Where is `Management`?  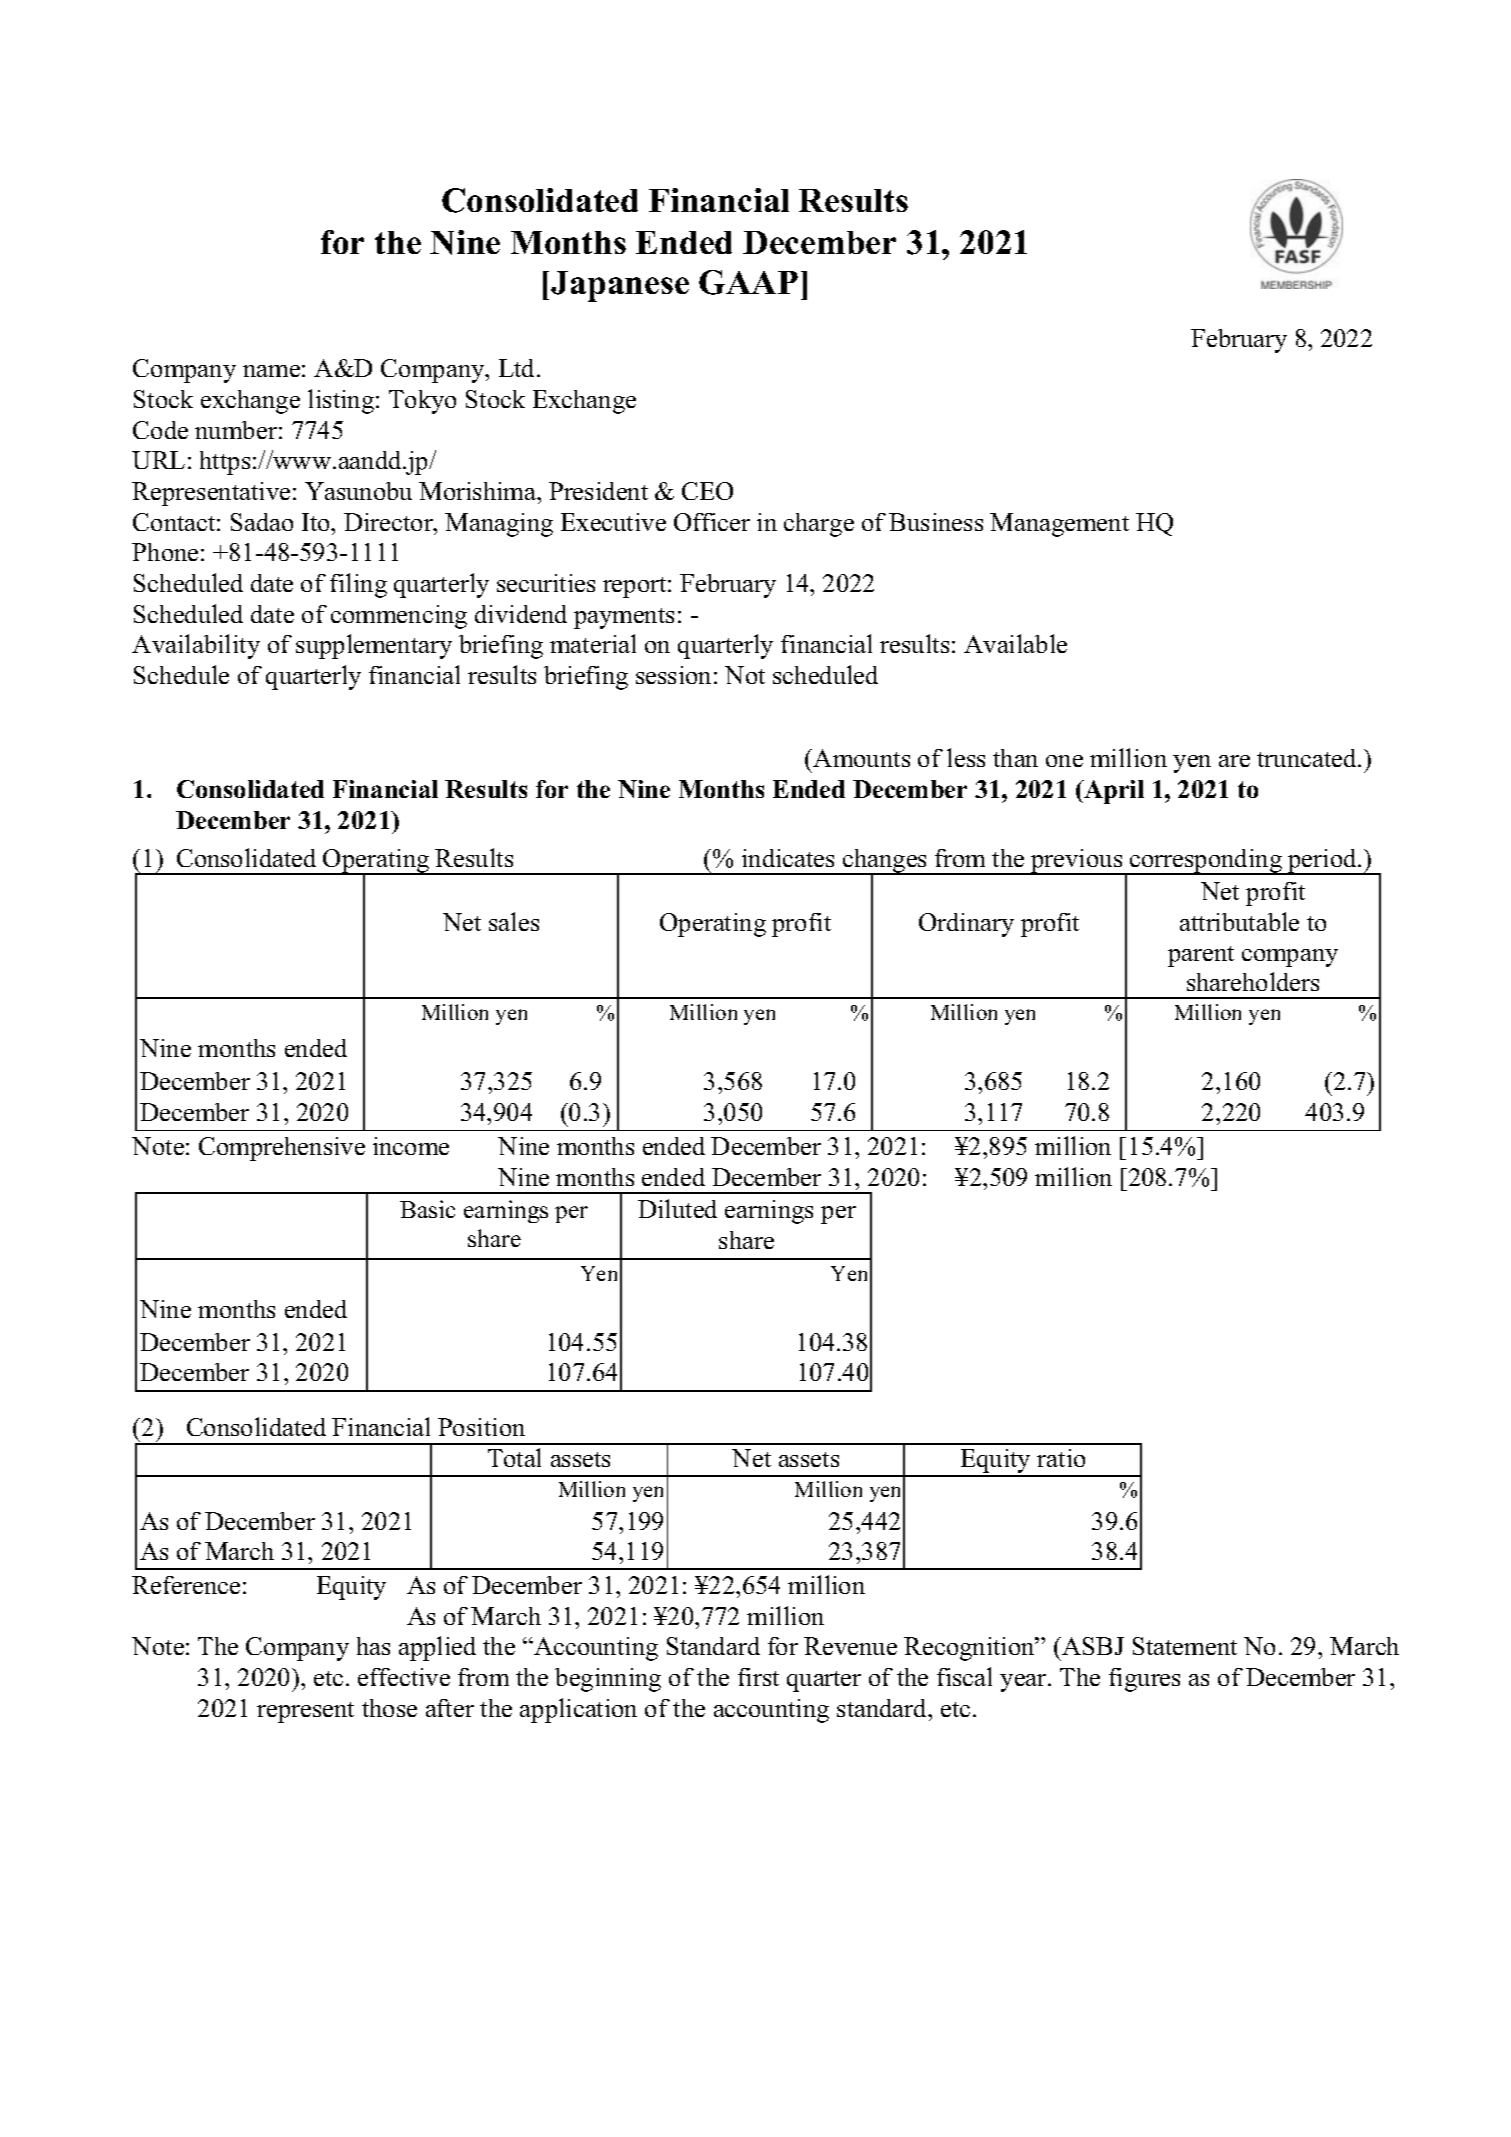 Management is located at coordinates (1059, 525).
